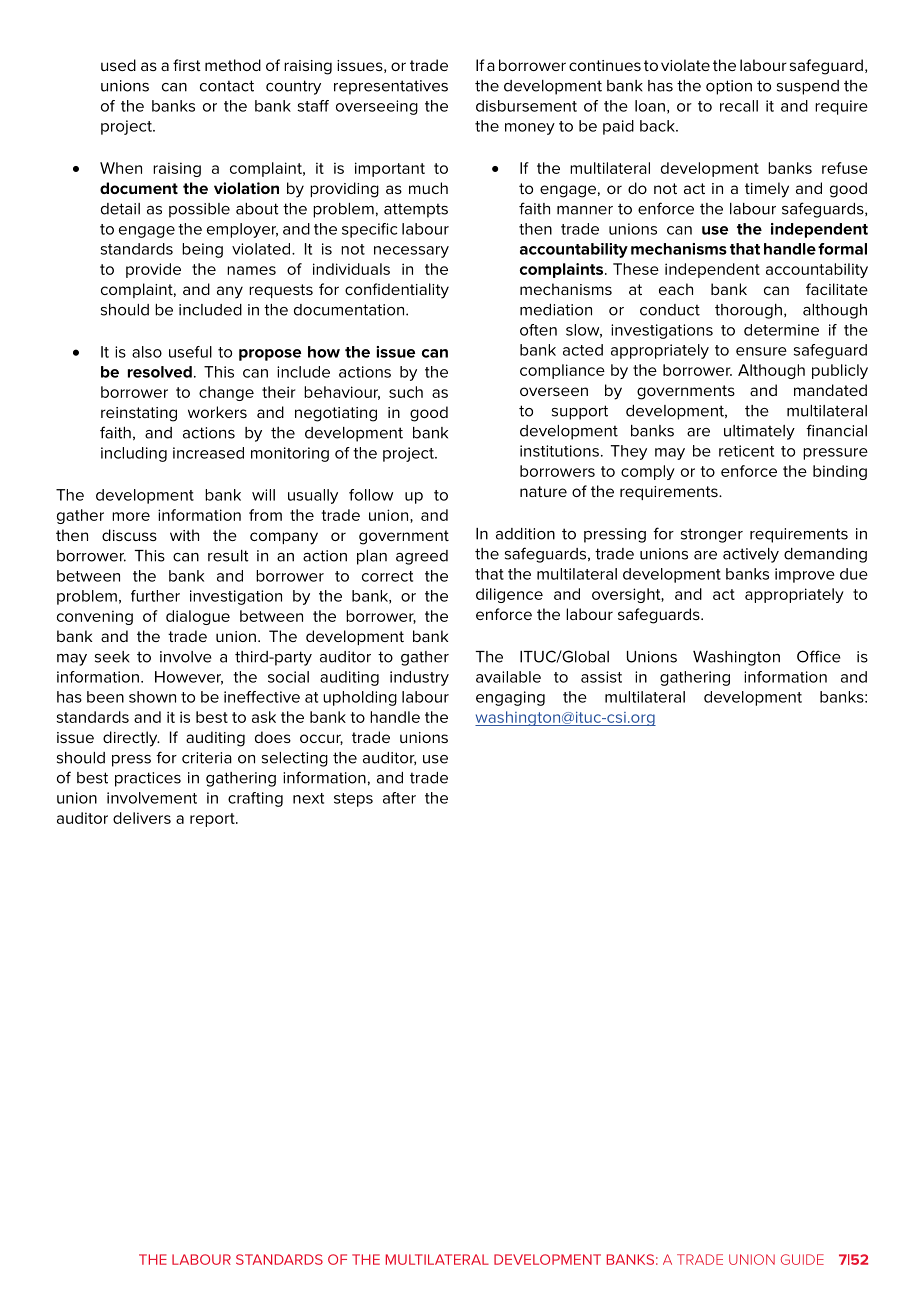 This document has height=1308, width=924. What do you see at coordinates (227, 86) in the document?
I see `contact` at bounding box center [227, 86].
